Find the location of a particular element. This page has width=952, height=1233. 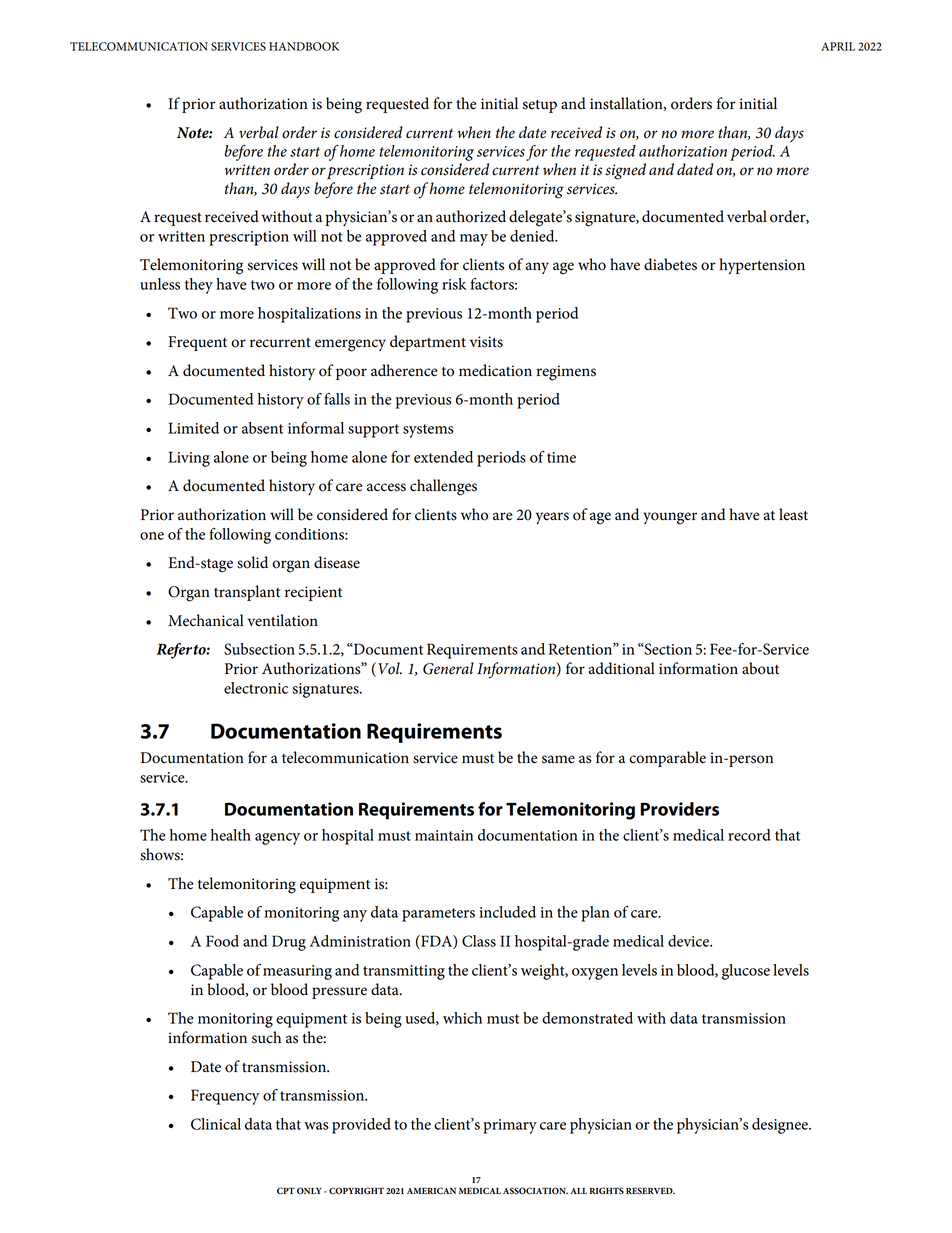

about is located at coordinates (760, 668).
